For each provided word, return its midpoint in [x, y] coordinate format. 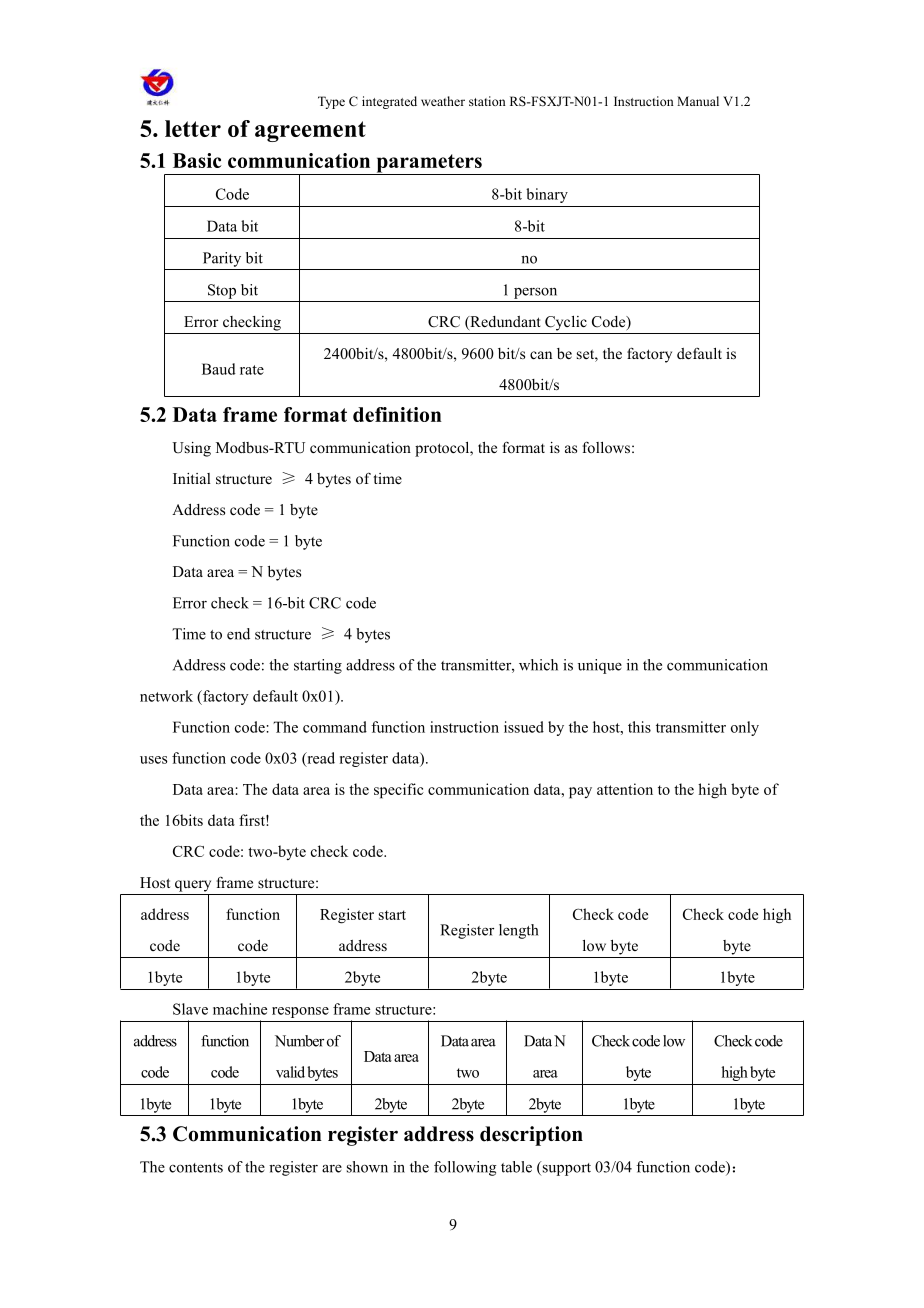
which [538, 665]
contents [196, 1168]
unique [600, 666]
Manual [698, 101]
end [238, 634]
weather [443, 101]
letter [193, 128]
